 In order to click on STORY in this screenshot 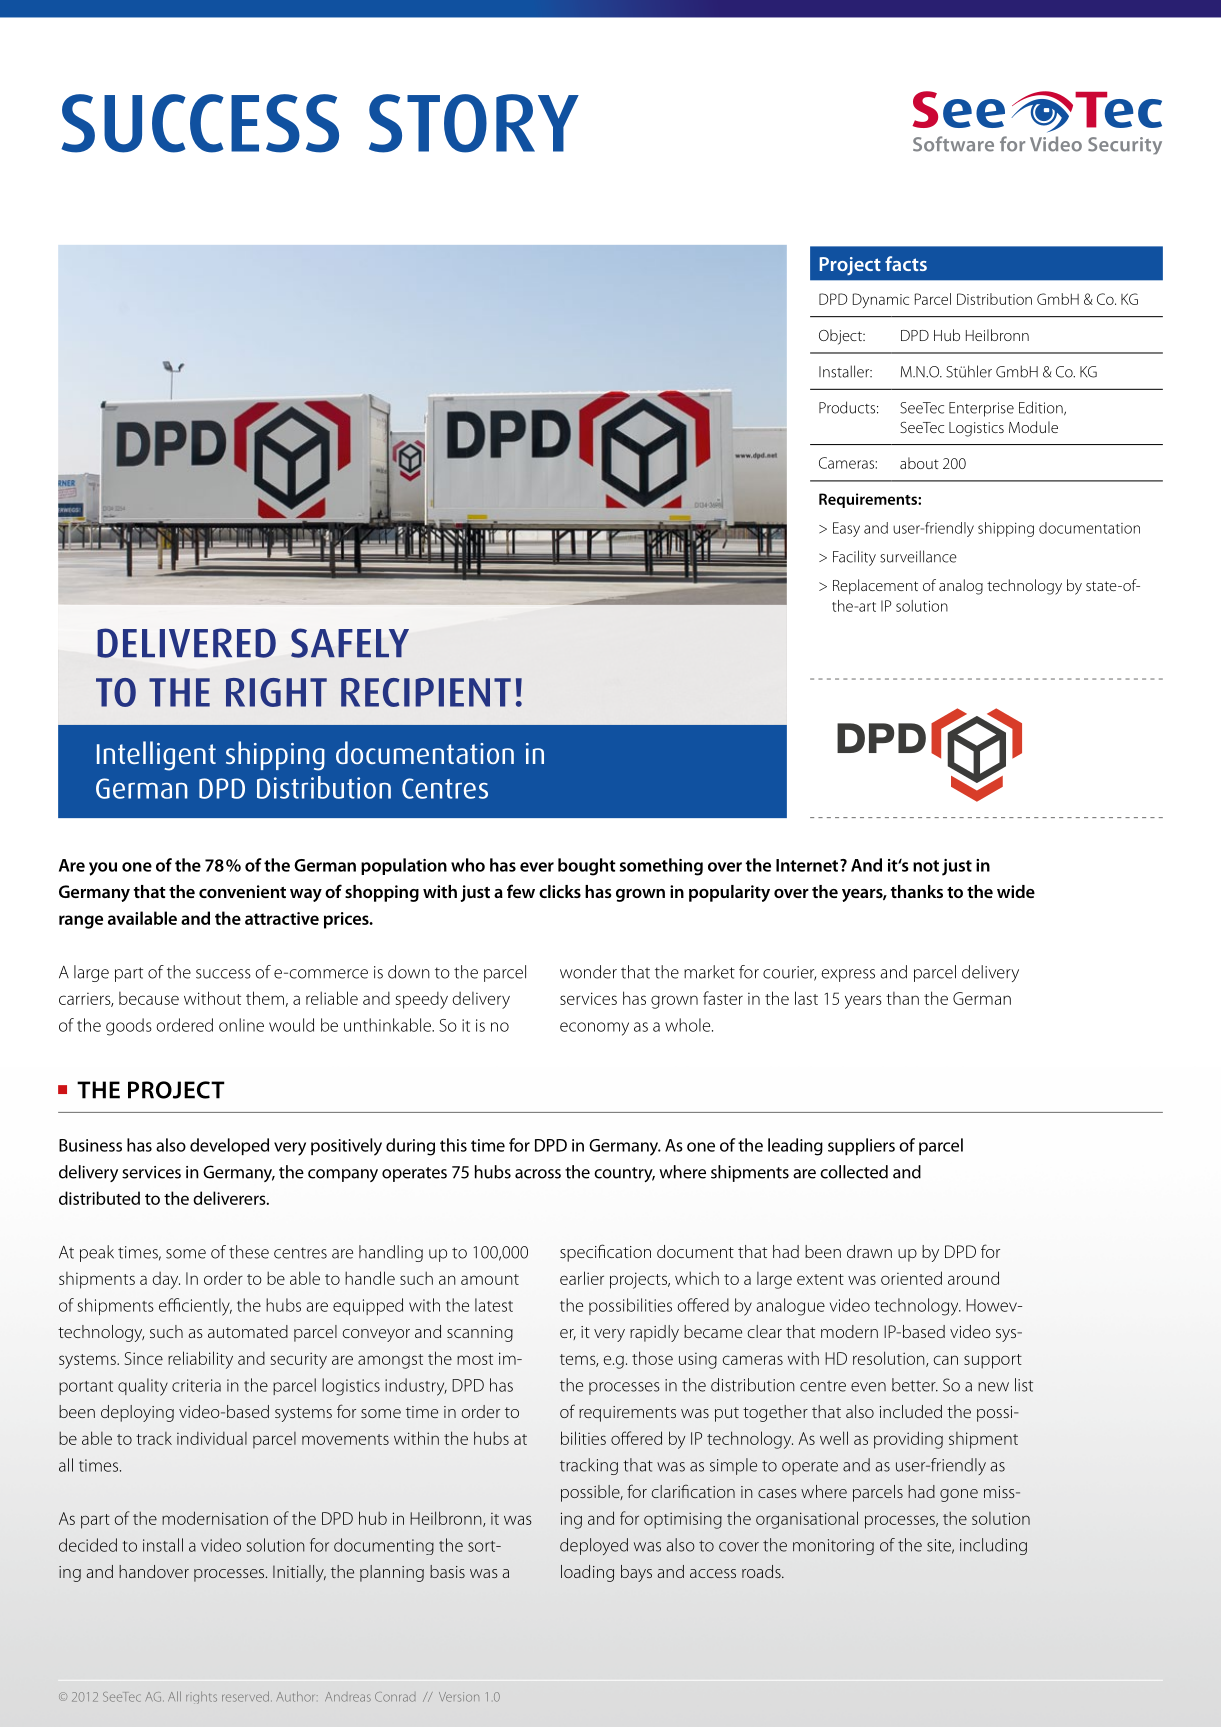, I will do `click(474, 123)`.
